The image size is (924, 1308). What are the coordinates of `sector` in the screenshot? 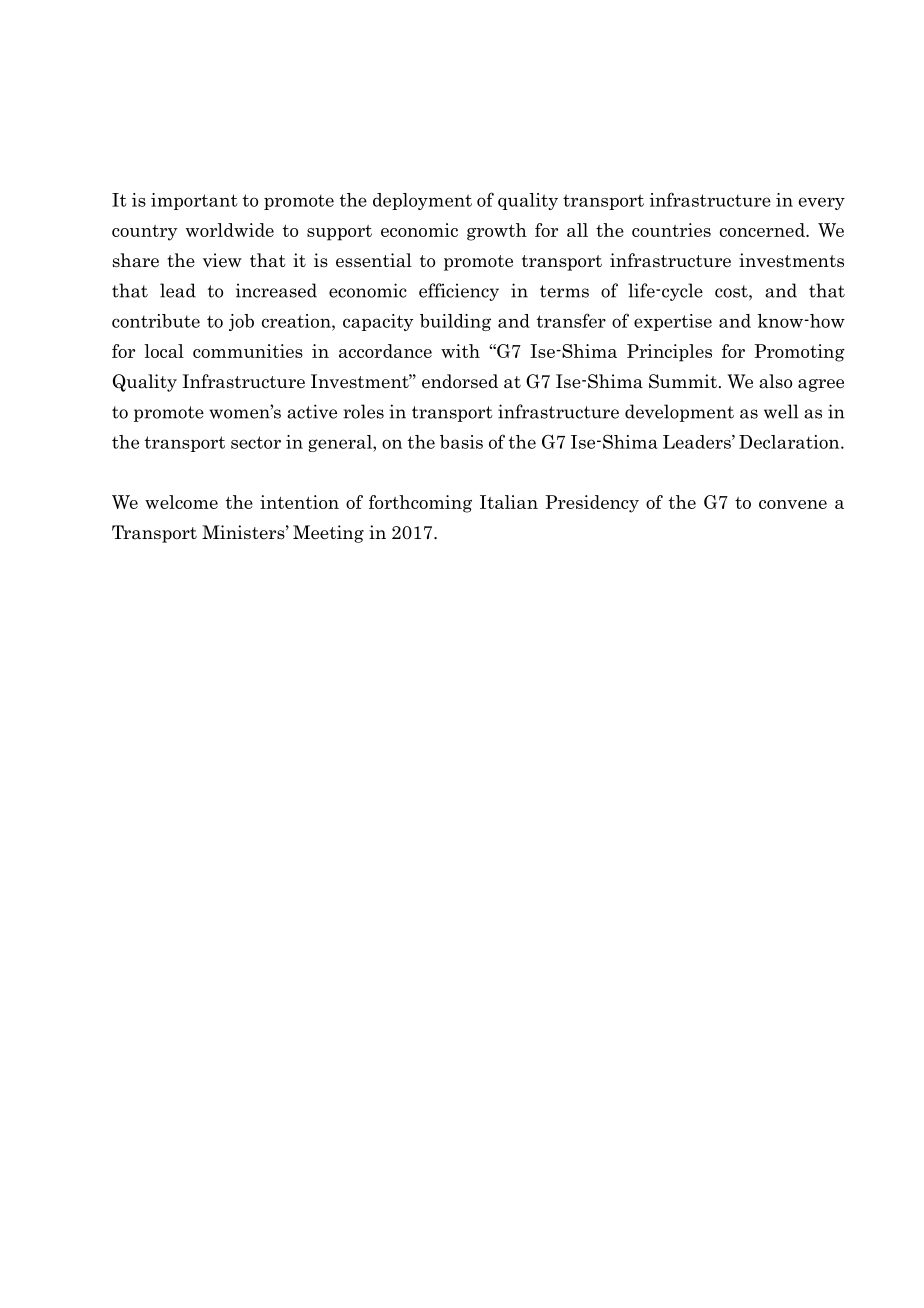 It's located at (256, 442).
